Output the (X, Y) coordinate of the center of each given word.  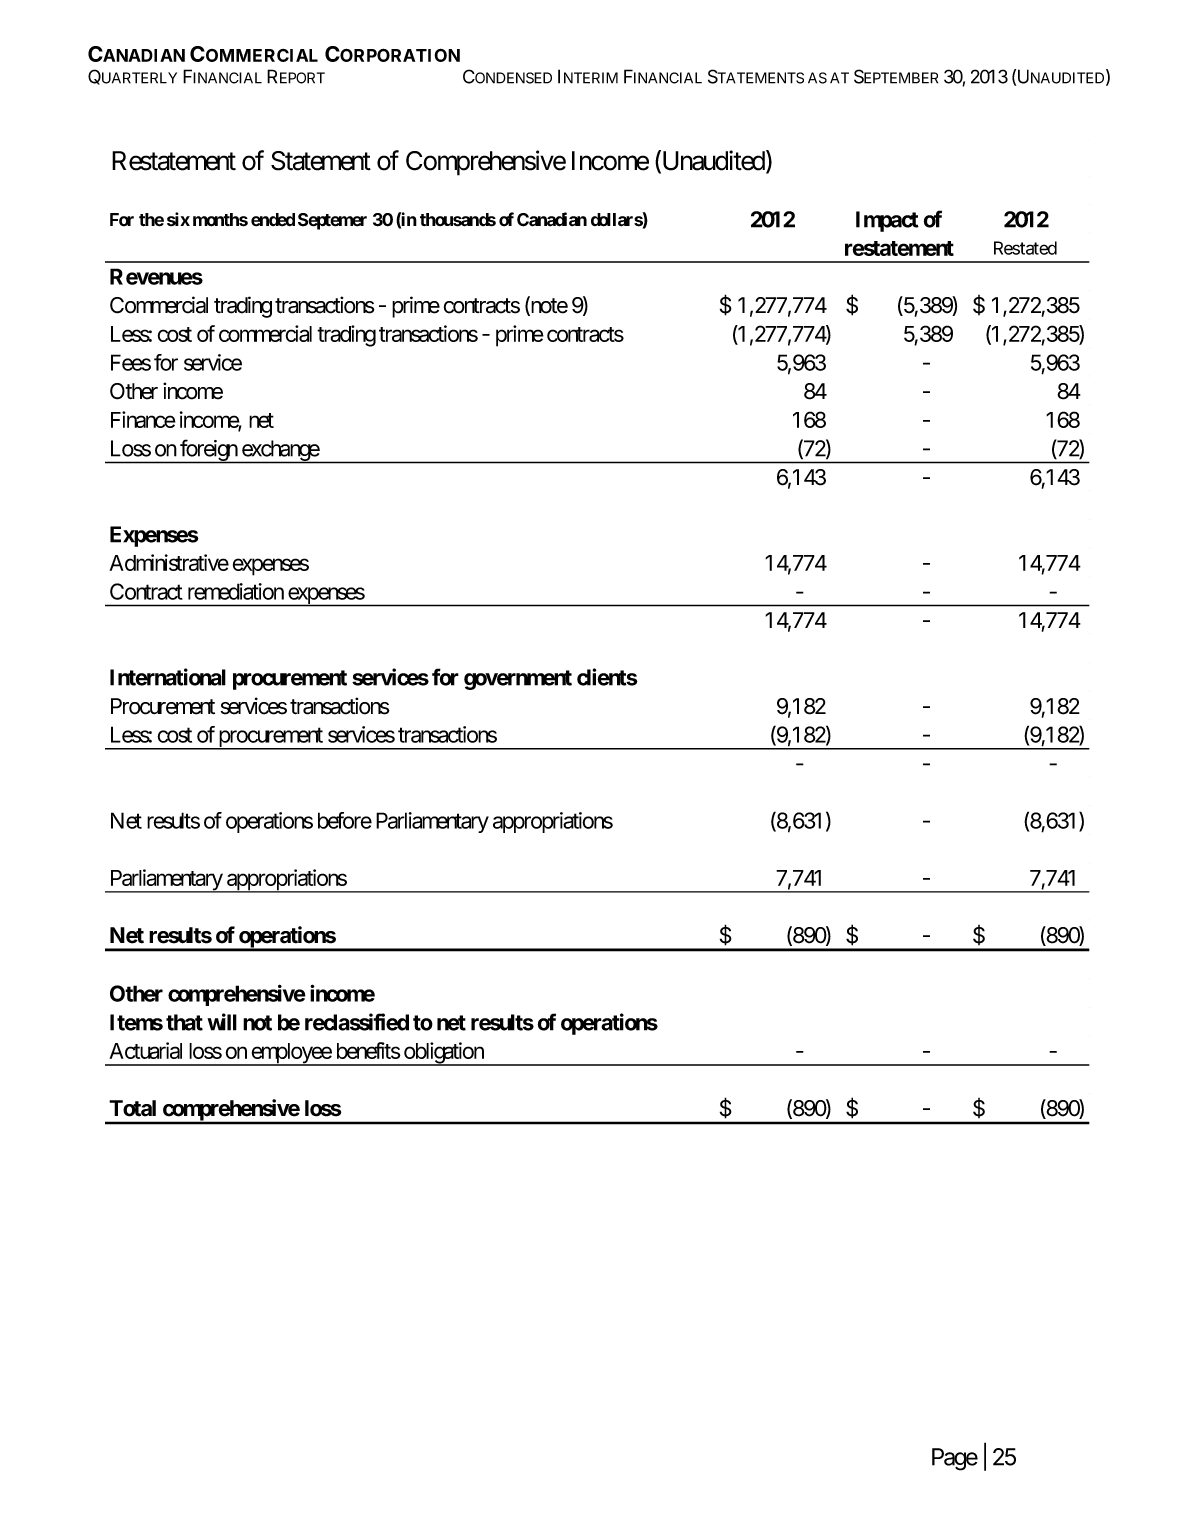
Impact (887, 221)
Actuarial (145, 1050)
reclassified (357, 1022)
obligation (444, 1054)
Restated (1025, 248)
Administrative (169, 562)
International (168, 677)
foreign (208, 451)
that (184, 1022)
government (518, 680)
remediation (236, 591)
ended (273, 220)
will (222, 1022)
